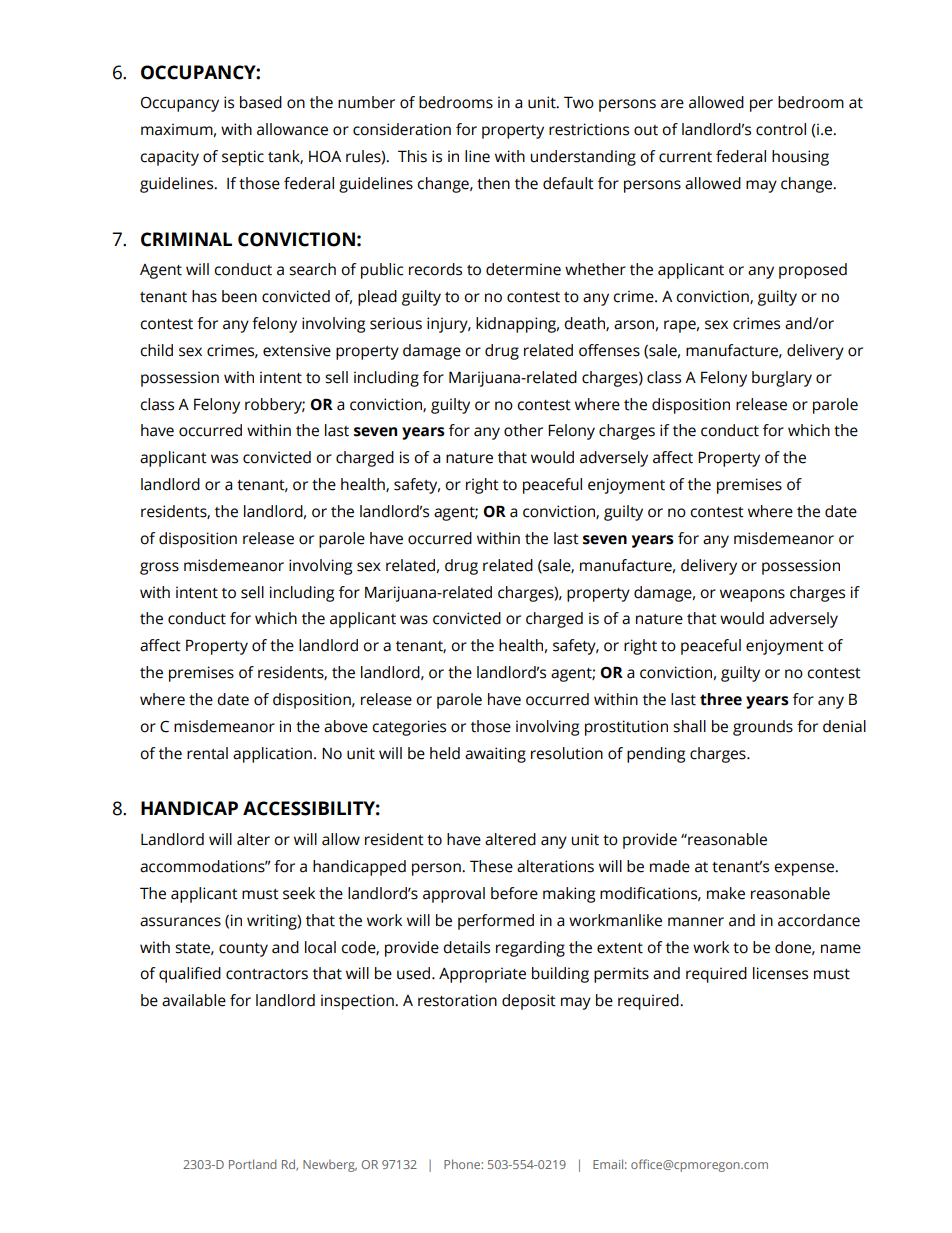 The image size is (952, 1233). Describe the element at coordinates (299, 893) in the screenshot. I see `seek` at that location.
